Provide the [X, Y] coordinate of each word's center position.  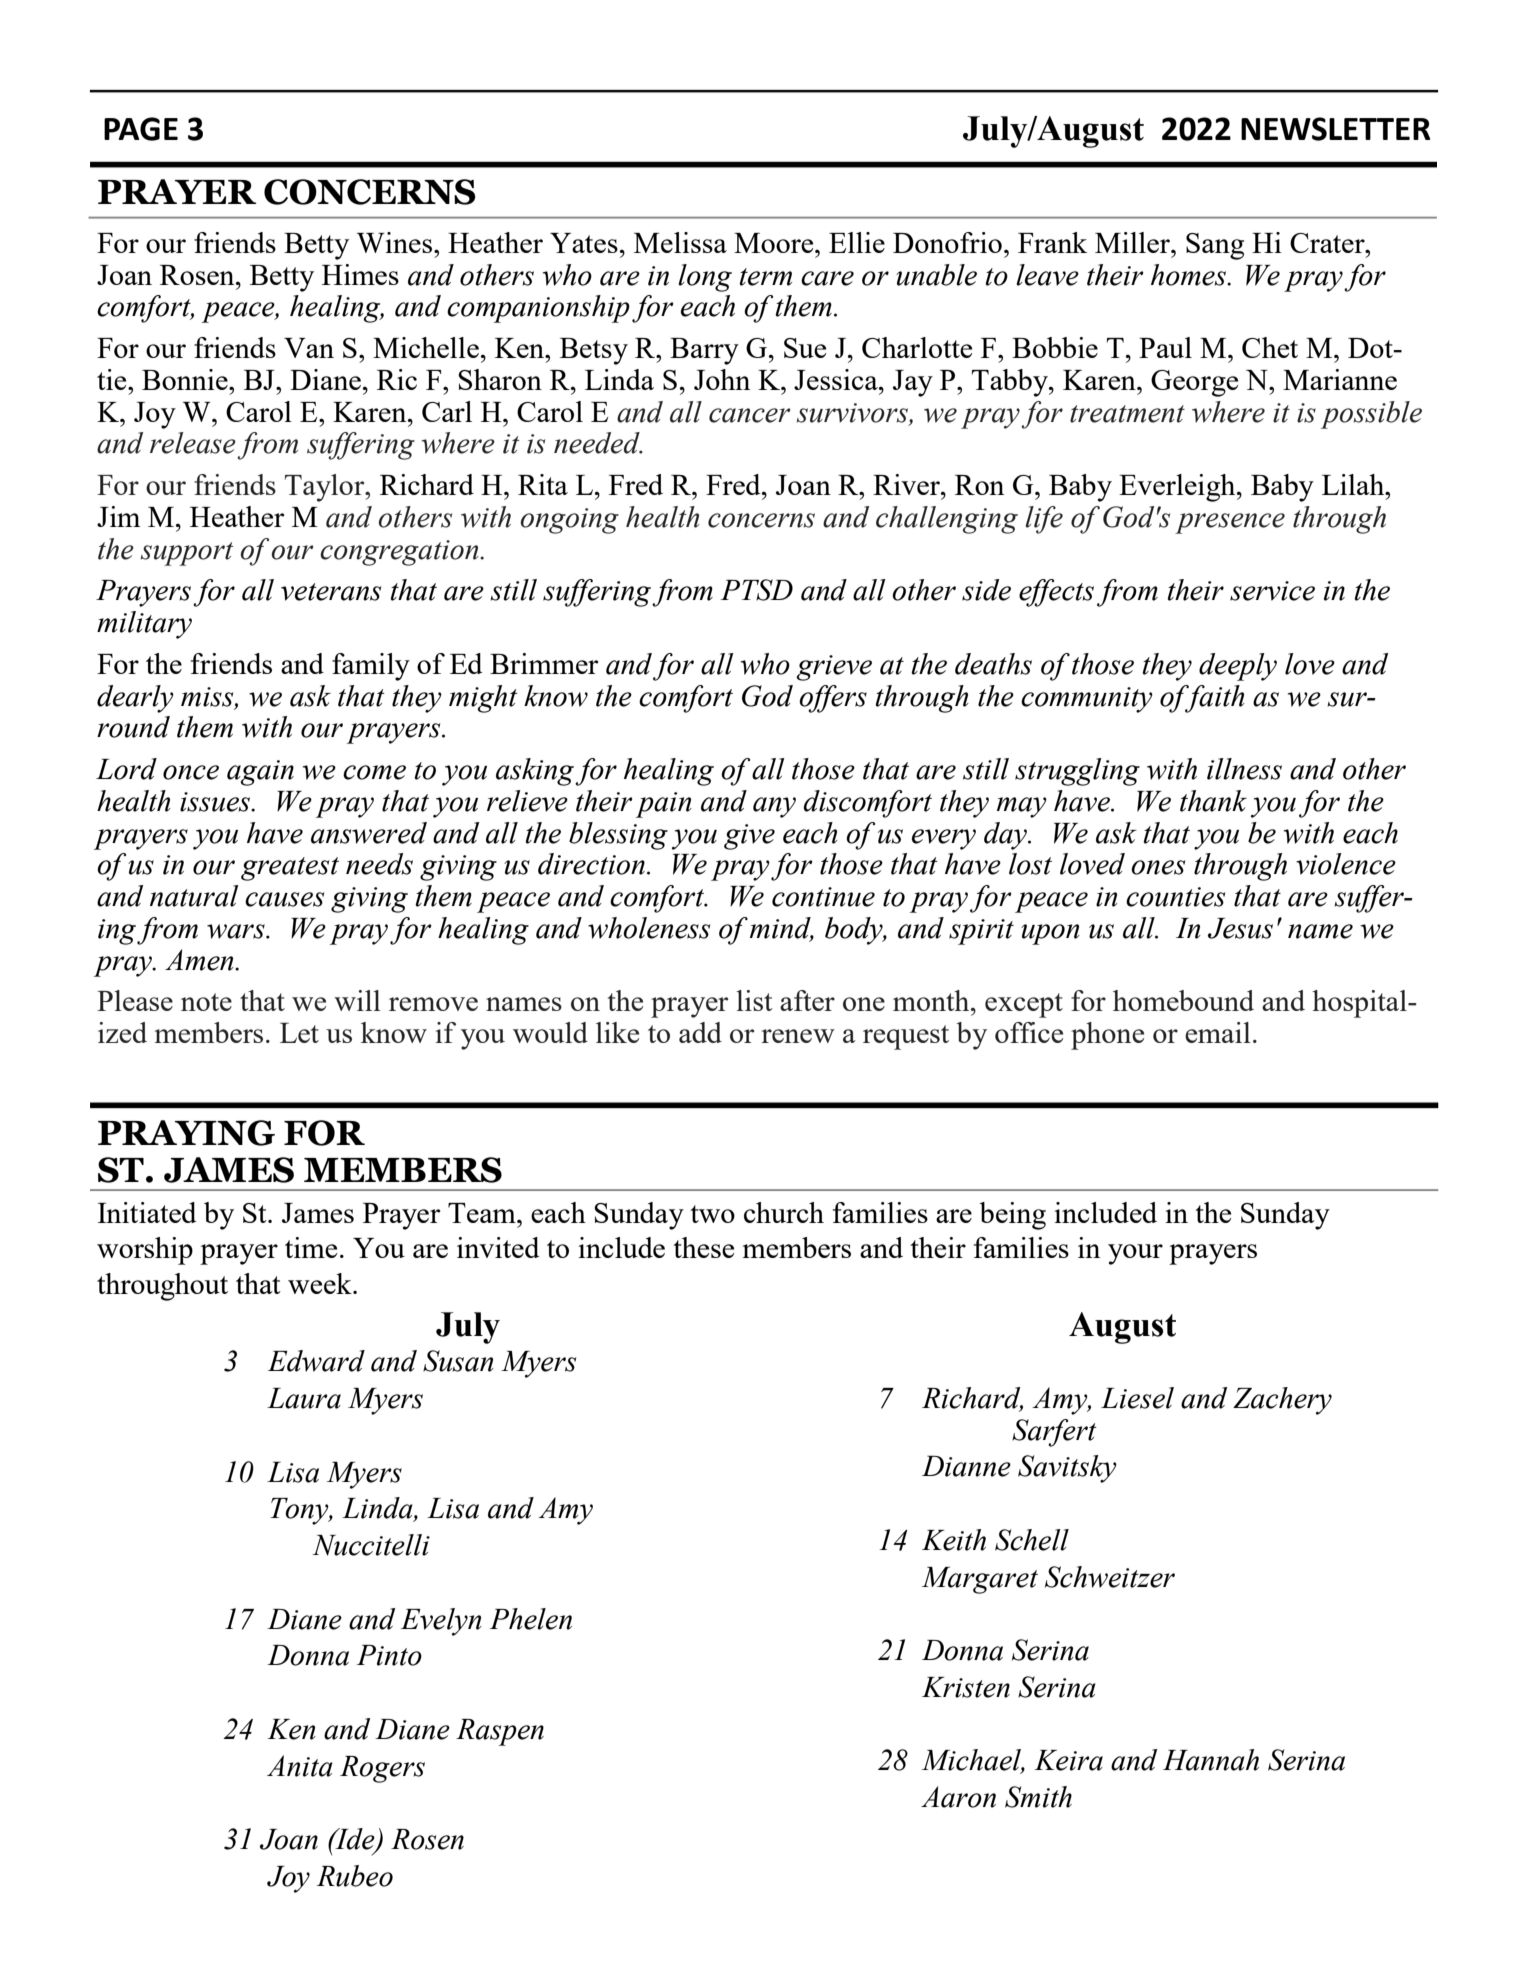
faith [1214, 699]
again [260, 773]
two [712, 1214]
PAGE [141, 129]
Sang [1215, 246]
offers [833, 699]
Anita [300, 1766]
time [311, 1247]
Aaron [958, 1797]
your [1135, 1254]
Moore [775, 243]
